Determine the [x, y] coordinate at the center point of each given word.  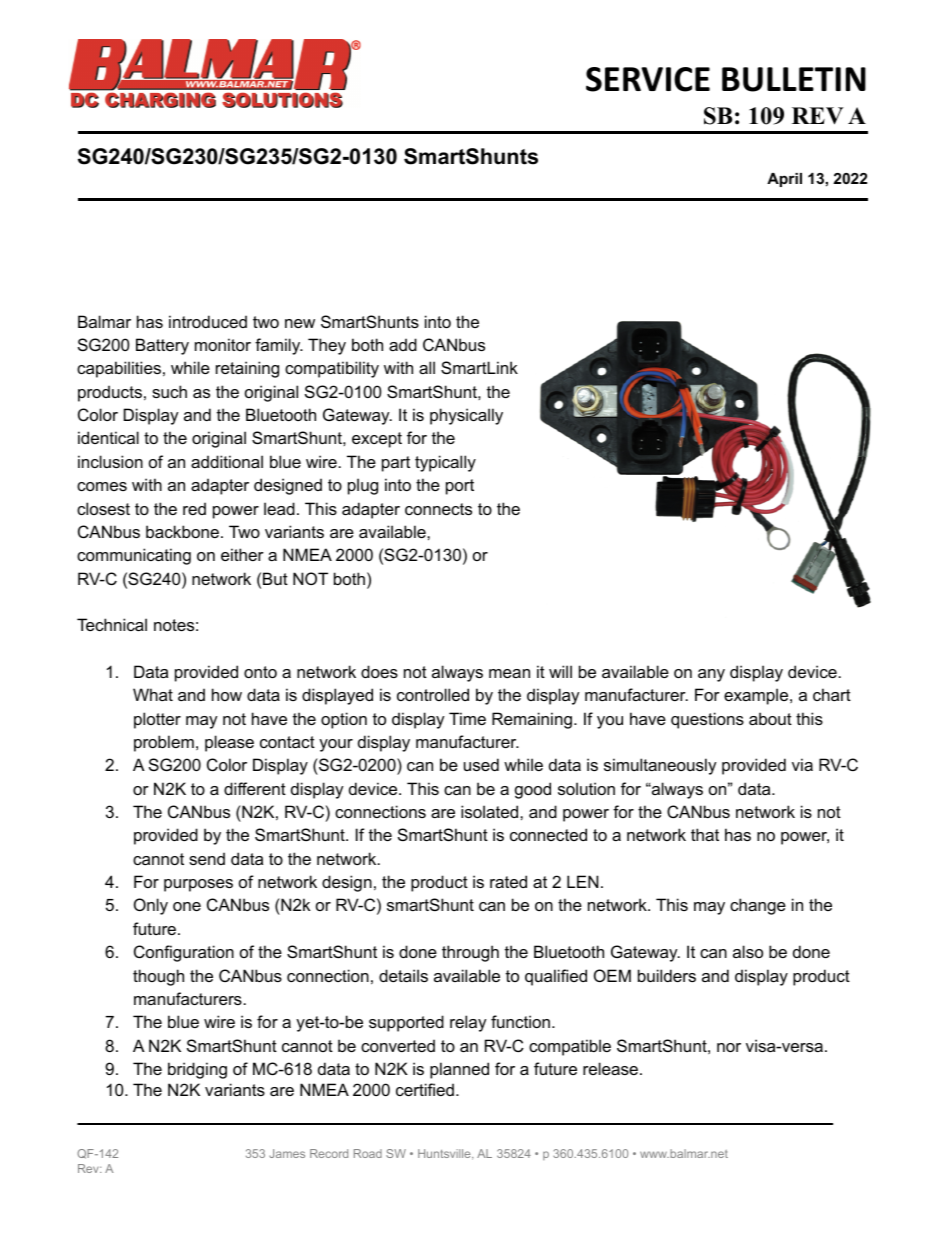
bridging [197, 1070]
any [711, 675]
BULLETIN [794, 79]
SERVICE [648, 79]
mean [509, 673]
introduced [208, 321]
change [758, 906]
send [207, 858]
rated [508, 881]
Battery [162, 346]
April [784, 180]
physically [466, 416]
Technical [112, 624]
